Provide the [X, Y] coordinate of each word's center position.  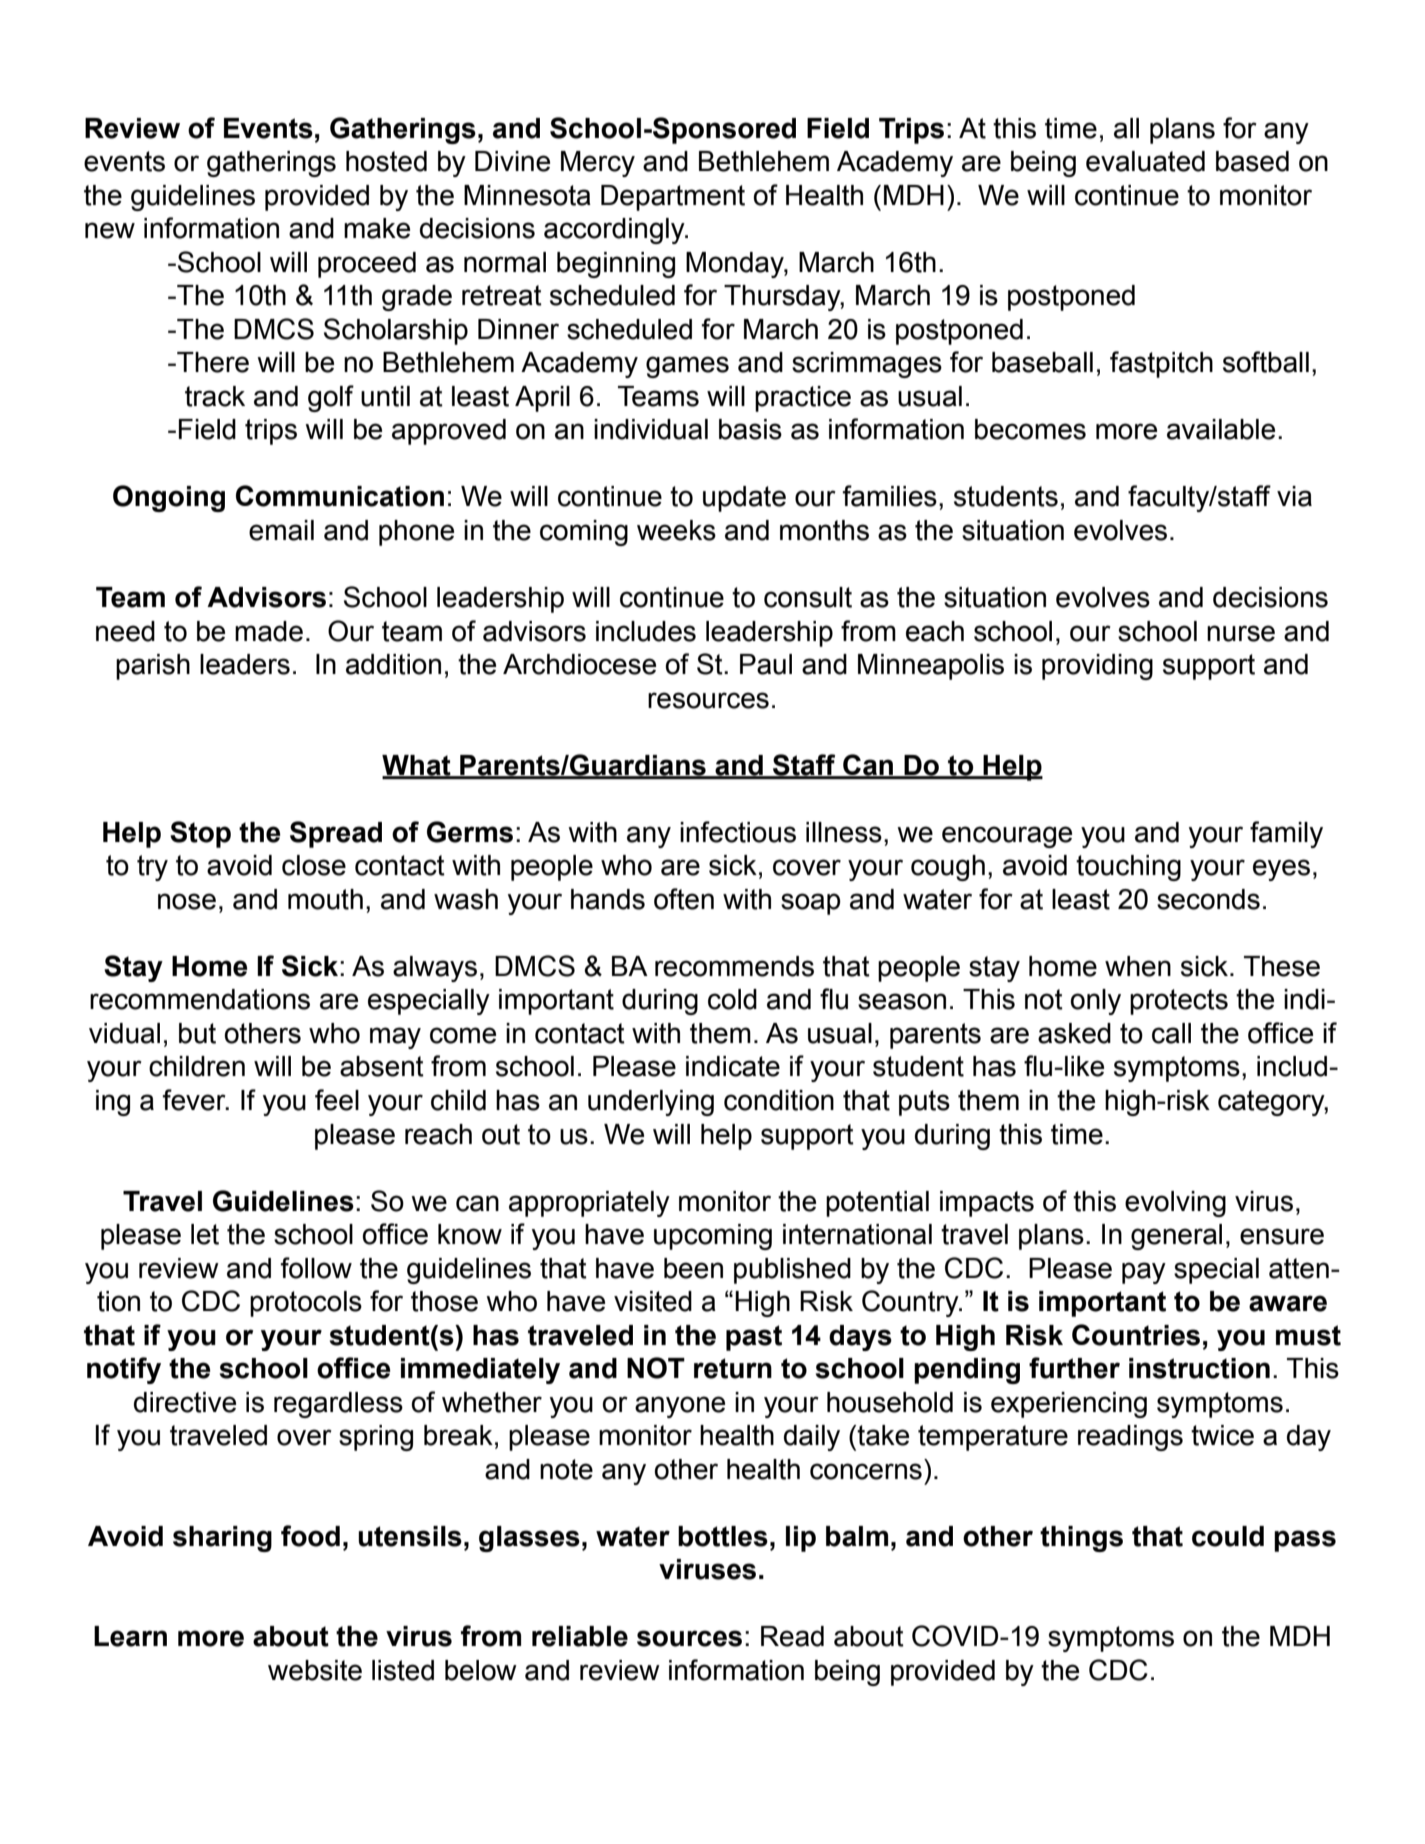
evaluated [1145, 161]
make [377, 228]
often [684, 899]
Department [673, 198]
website [315, 1670]
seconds [1208, 899]
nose [187, 901]
